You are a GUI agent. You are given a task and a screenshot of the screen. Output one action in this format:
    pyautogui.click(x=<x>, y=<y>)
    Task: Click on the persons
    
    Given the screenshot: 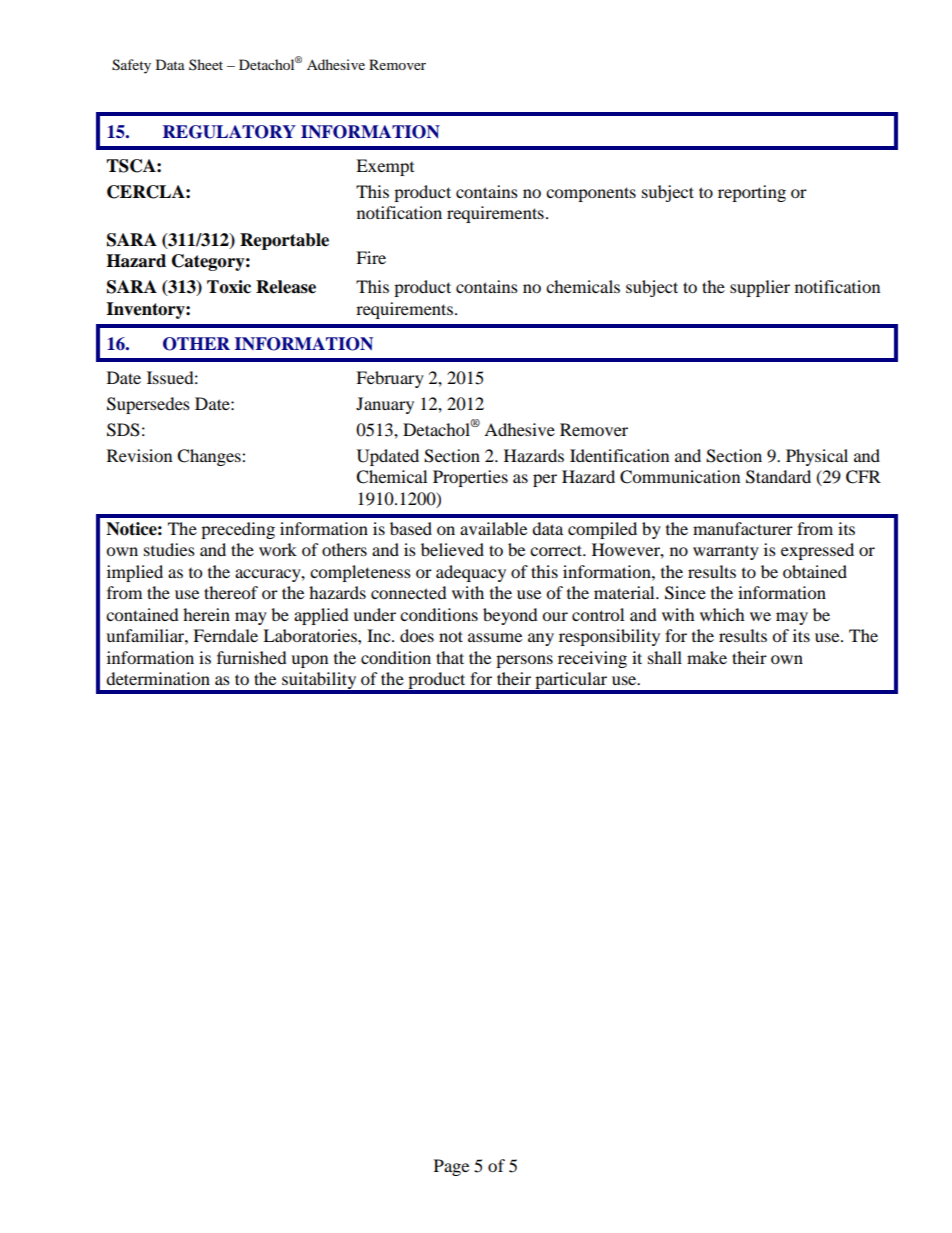 What is the action you would take?
    pyautogui.click(x=524, y=661)
